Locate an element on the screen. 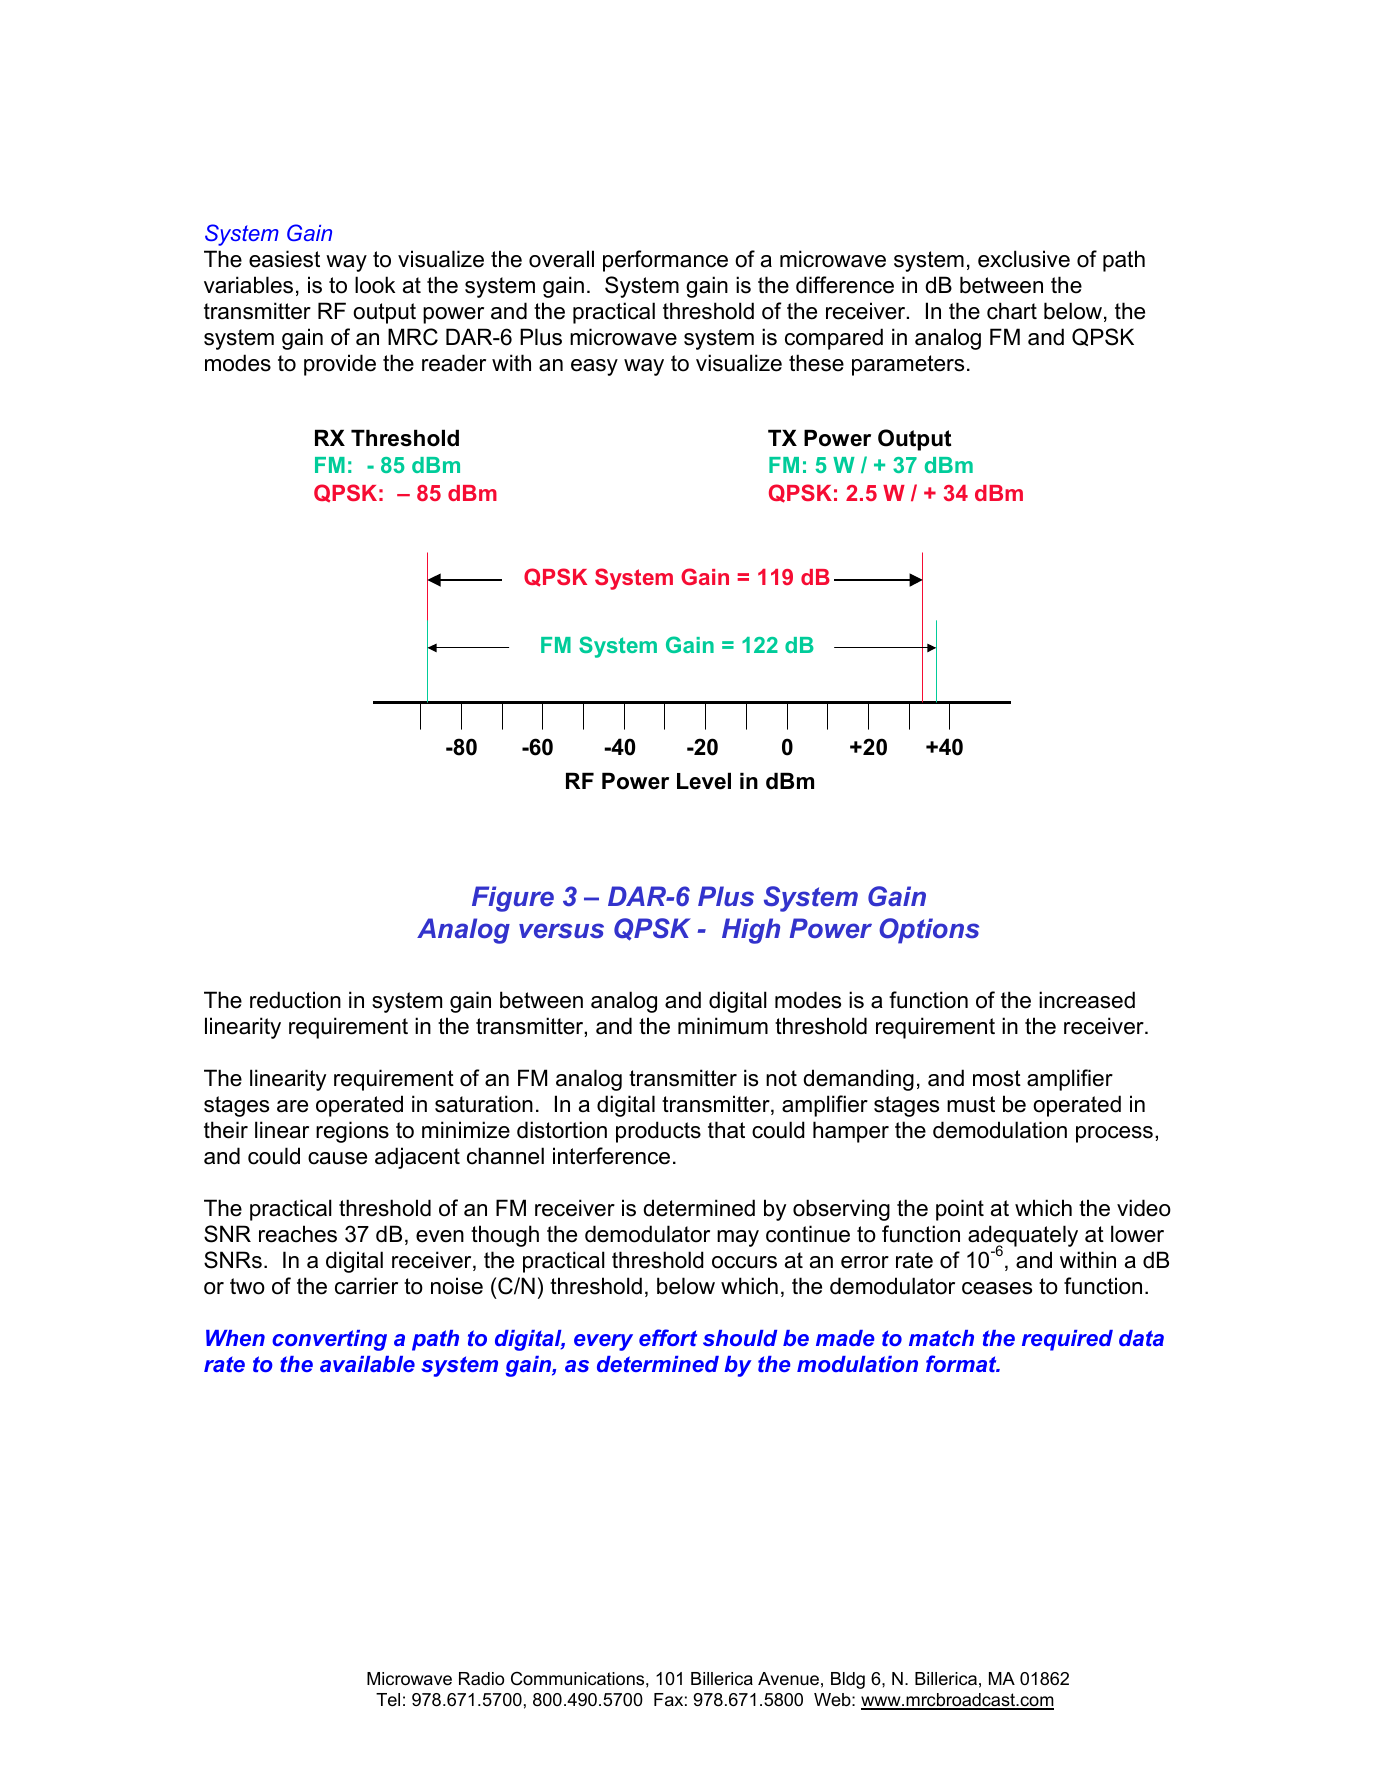  Bldg is located at coordinates (848, 1680).
